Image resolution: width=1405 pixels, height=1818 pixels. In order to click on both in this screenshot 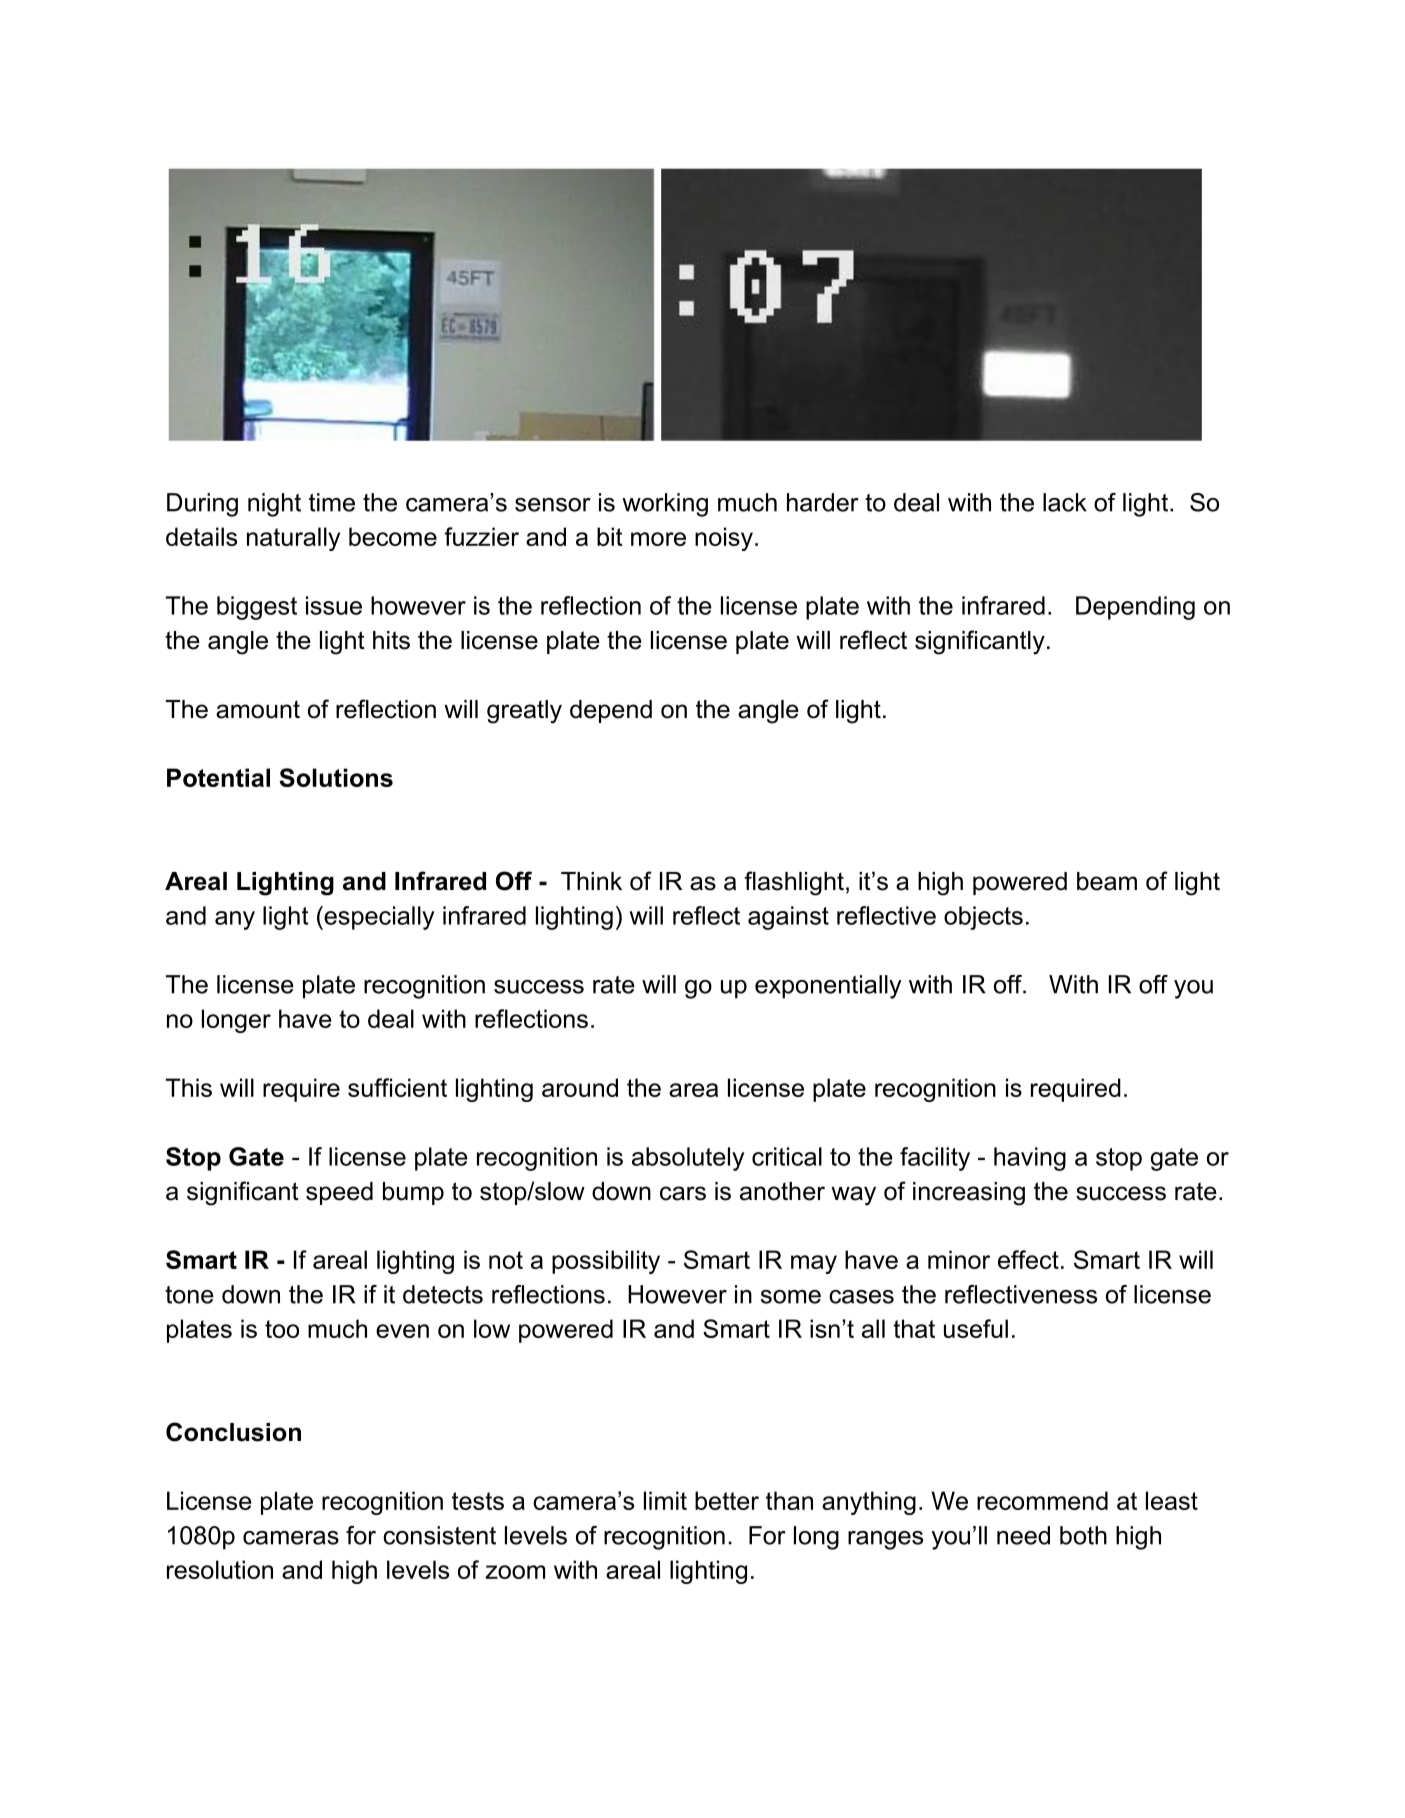, I will do `click(1083, 1535)`.
